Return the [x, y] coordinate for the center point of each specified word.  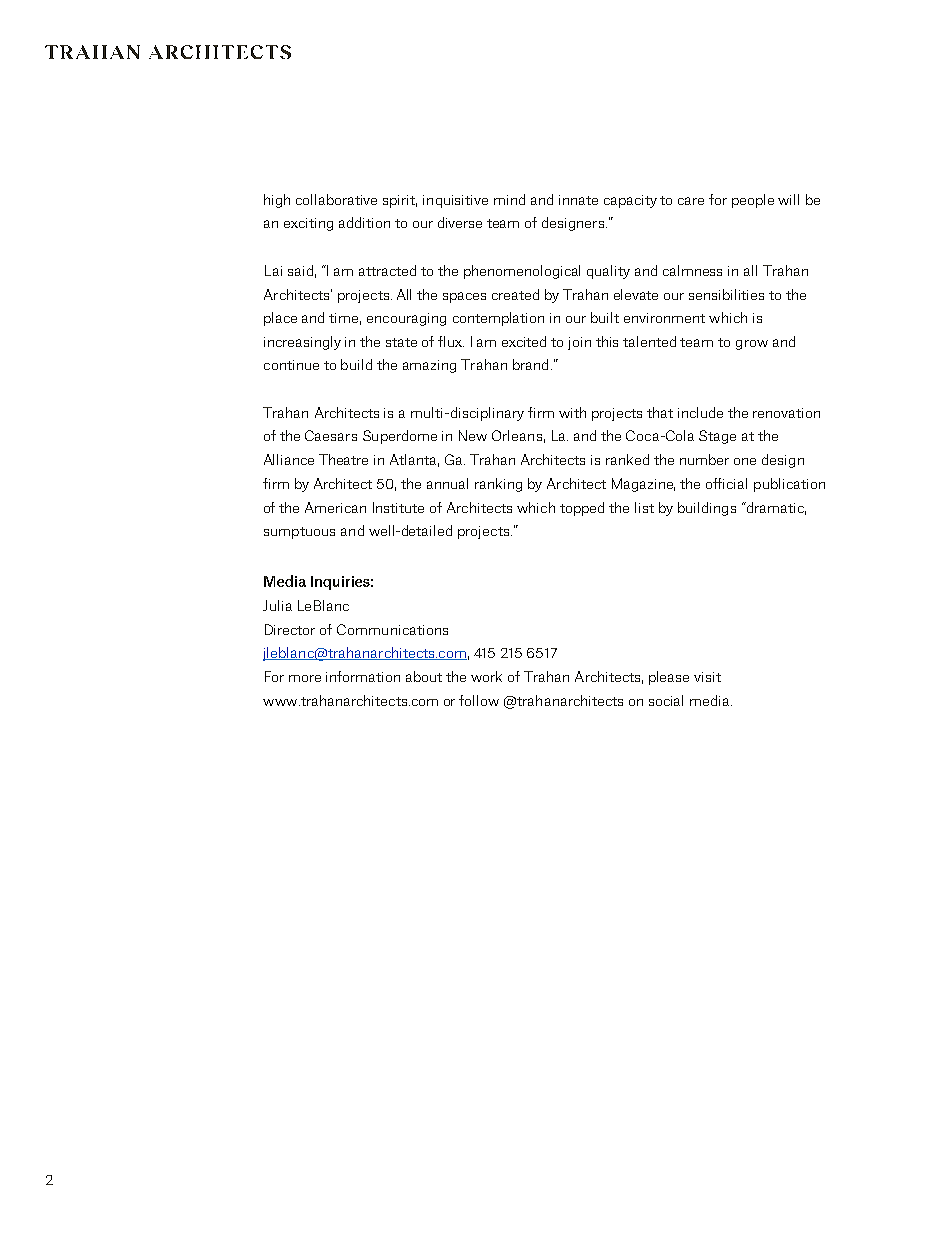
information [363, 676]
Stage [717, 437]
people [753, 201]
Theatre [343, 459]
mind [509, 199]
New [473, 435]
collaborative [336, 199]
